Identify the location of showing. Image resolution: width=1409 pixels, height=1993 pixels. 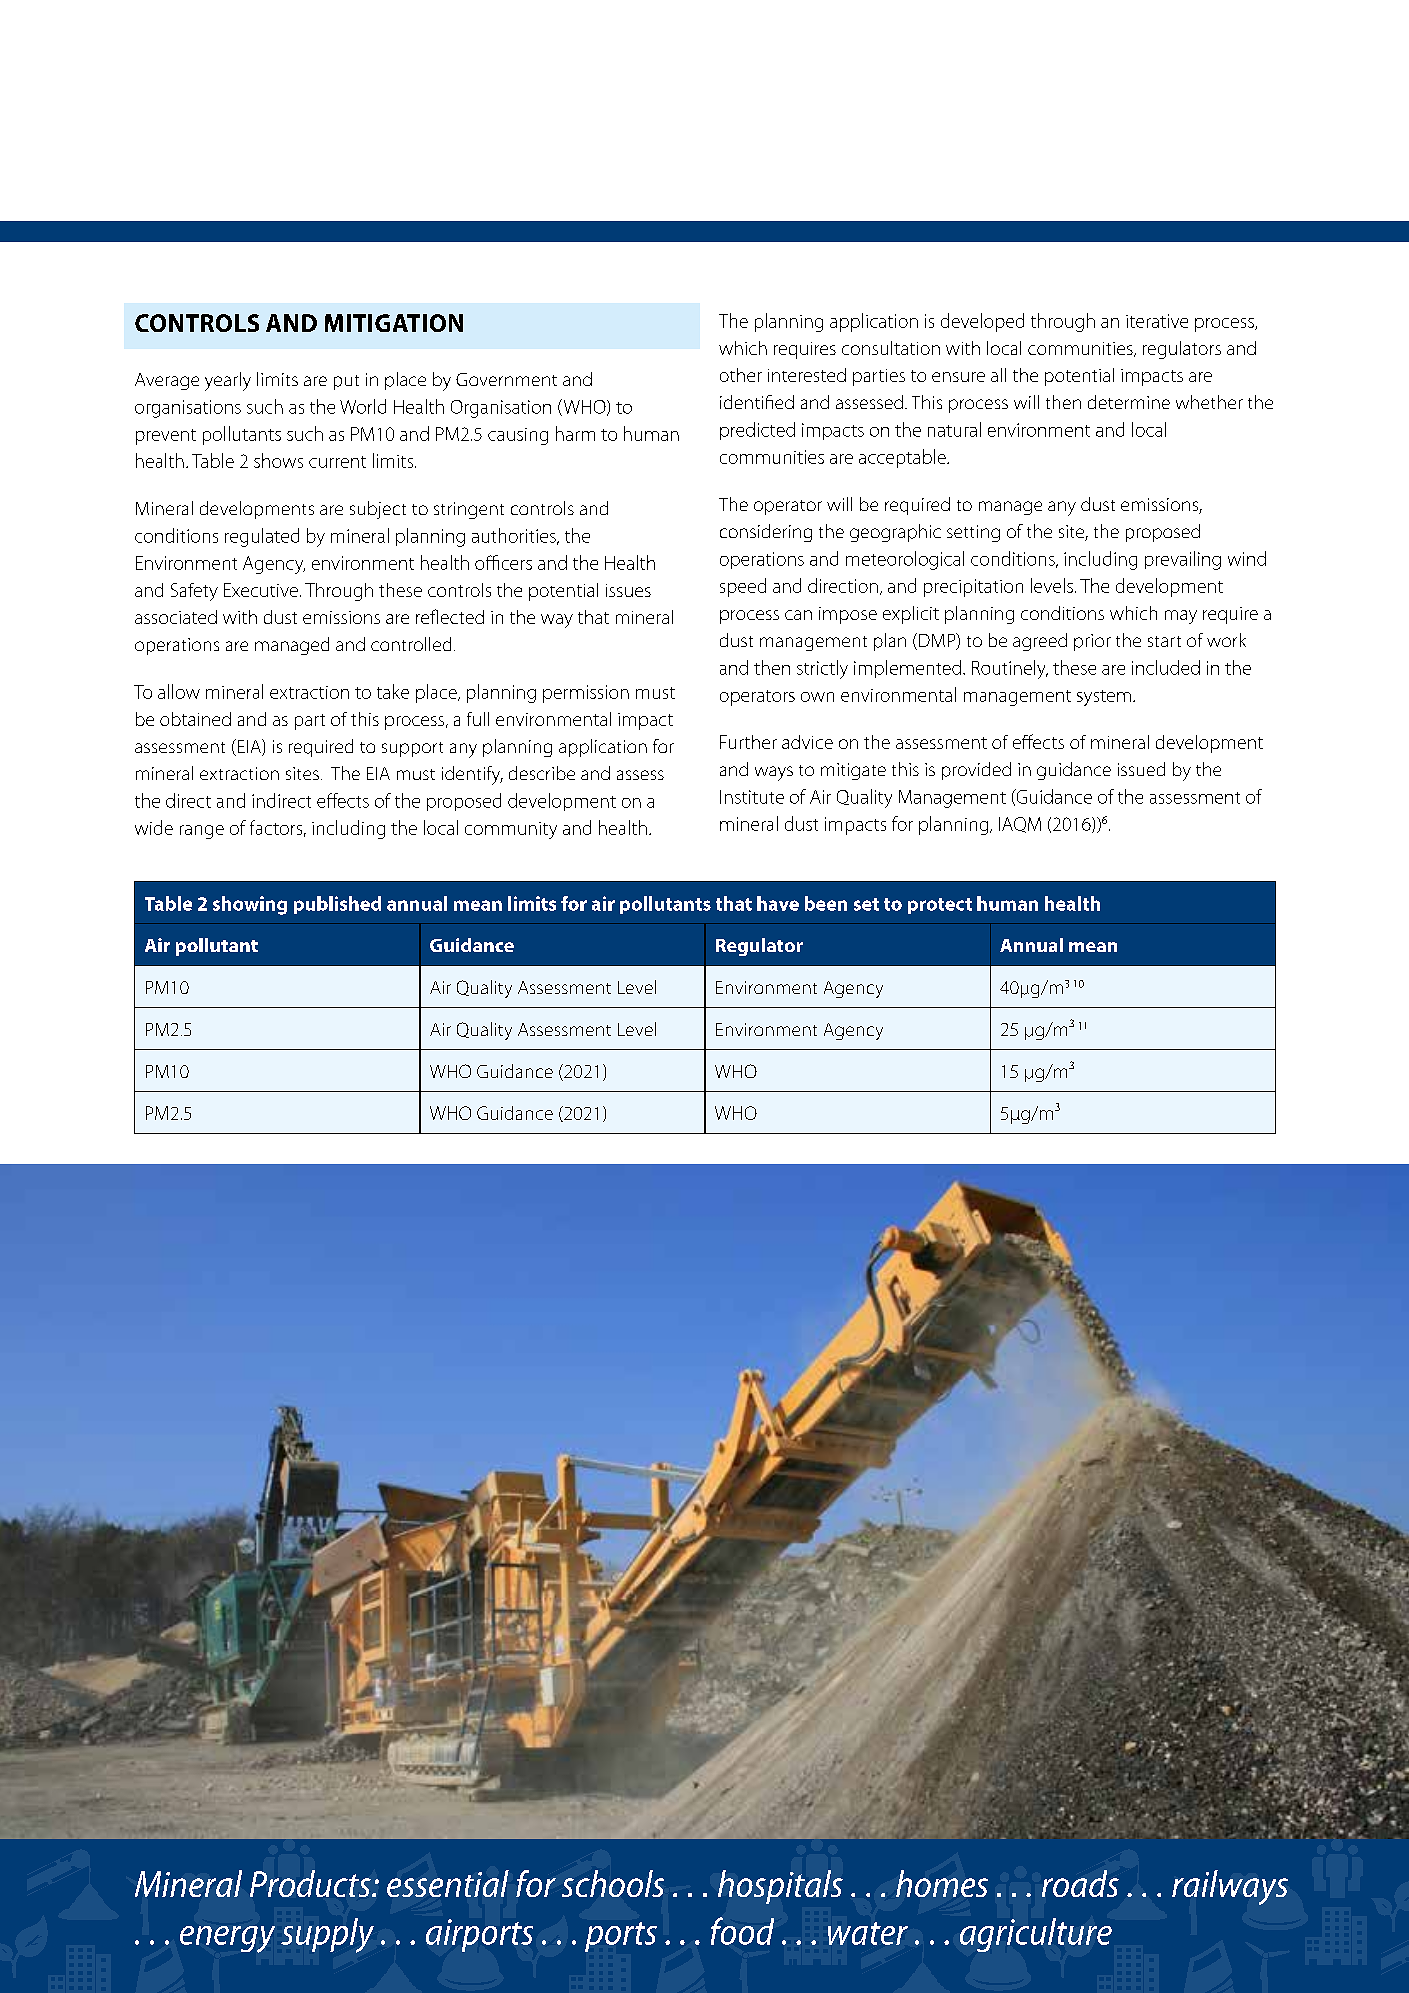
(250, 905).
